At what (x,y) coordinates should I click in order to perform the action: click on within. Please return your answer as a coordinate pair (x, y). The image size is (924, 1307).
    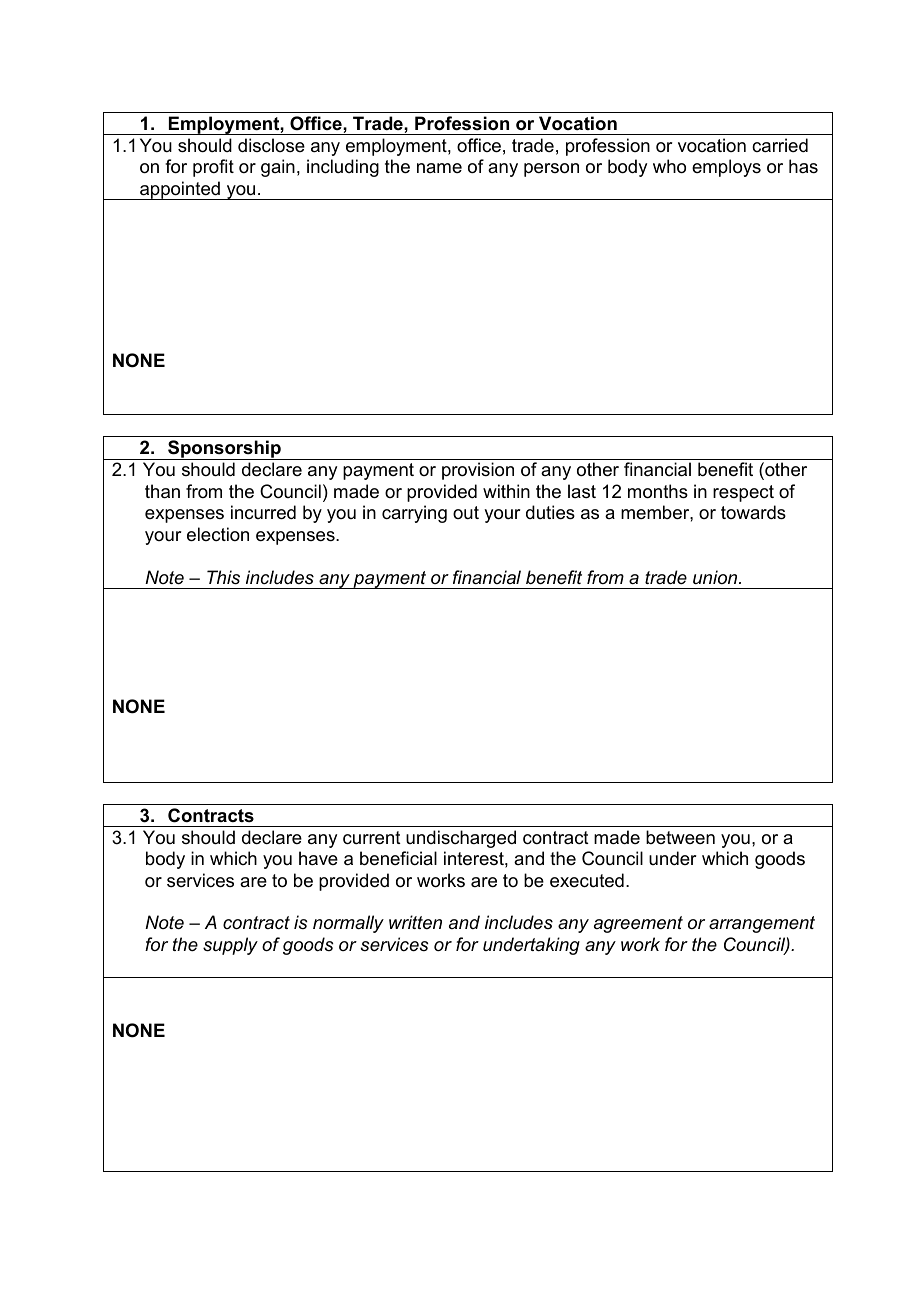
    Looking at the image, I should click on (506, 491).
